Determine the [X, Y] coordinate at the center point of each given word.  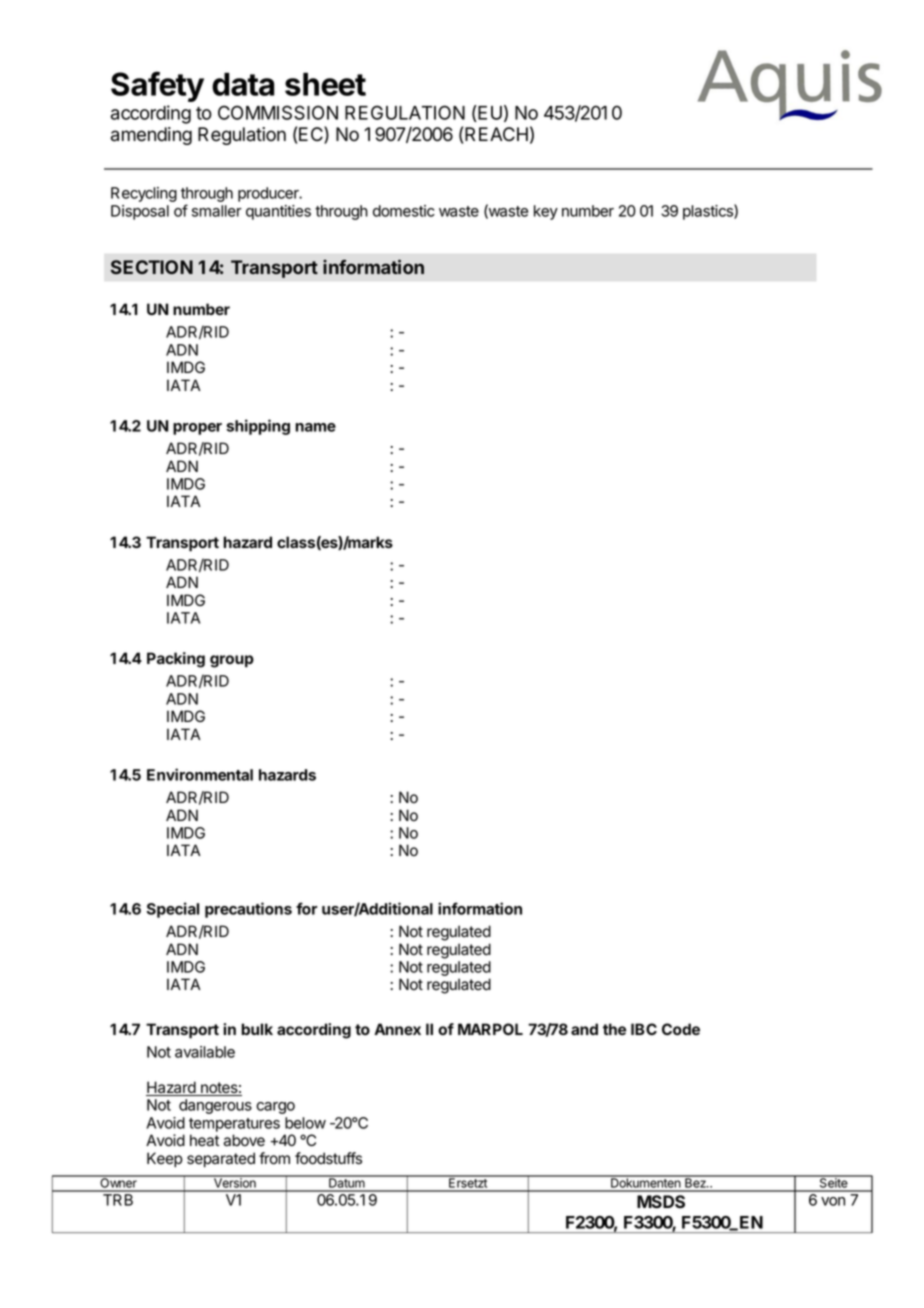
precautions [248, 910]
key [546, 212]
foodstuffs [328, 1158]
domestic [404, 211]
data [243, 84]
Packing [176, 660]
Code [681, 1029]
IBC [644, 1029]
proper [197, 429]
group [232, 661]
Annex [397, 1029]
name [315, 427]
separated [221, 1159]
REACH [496, 134]
